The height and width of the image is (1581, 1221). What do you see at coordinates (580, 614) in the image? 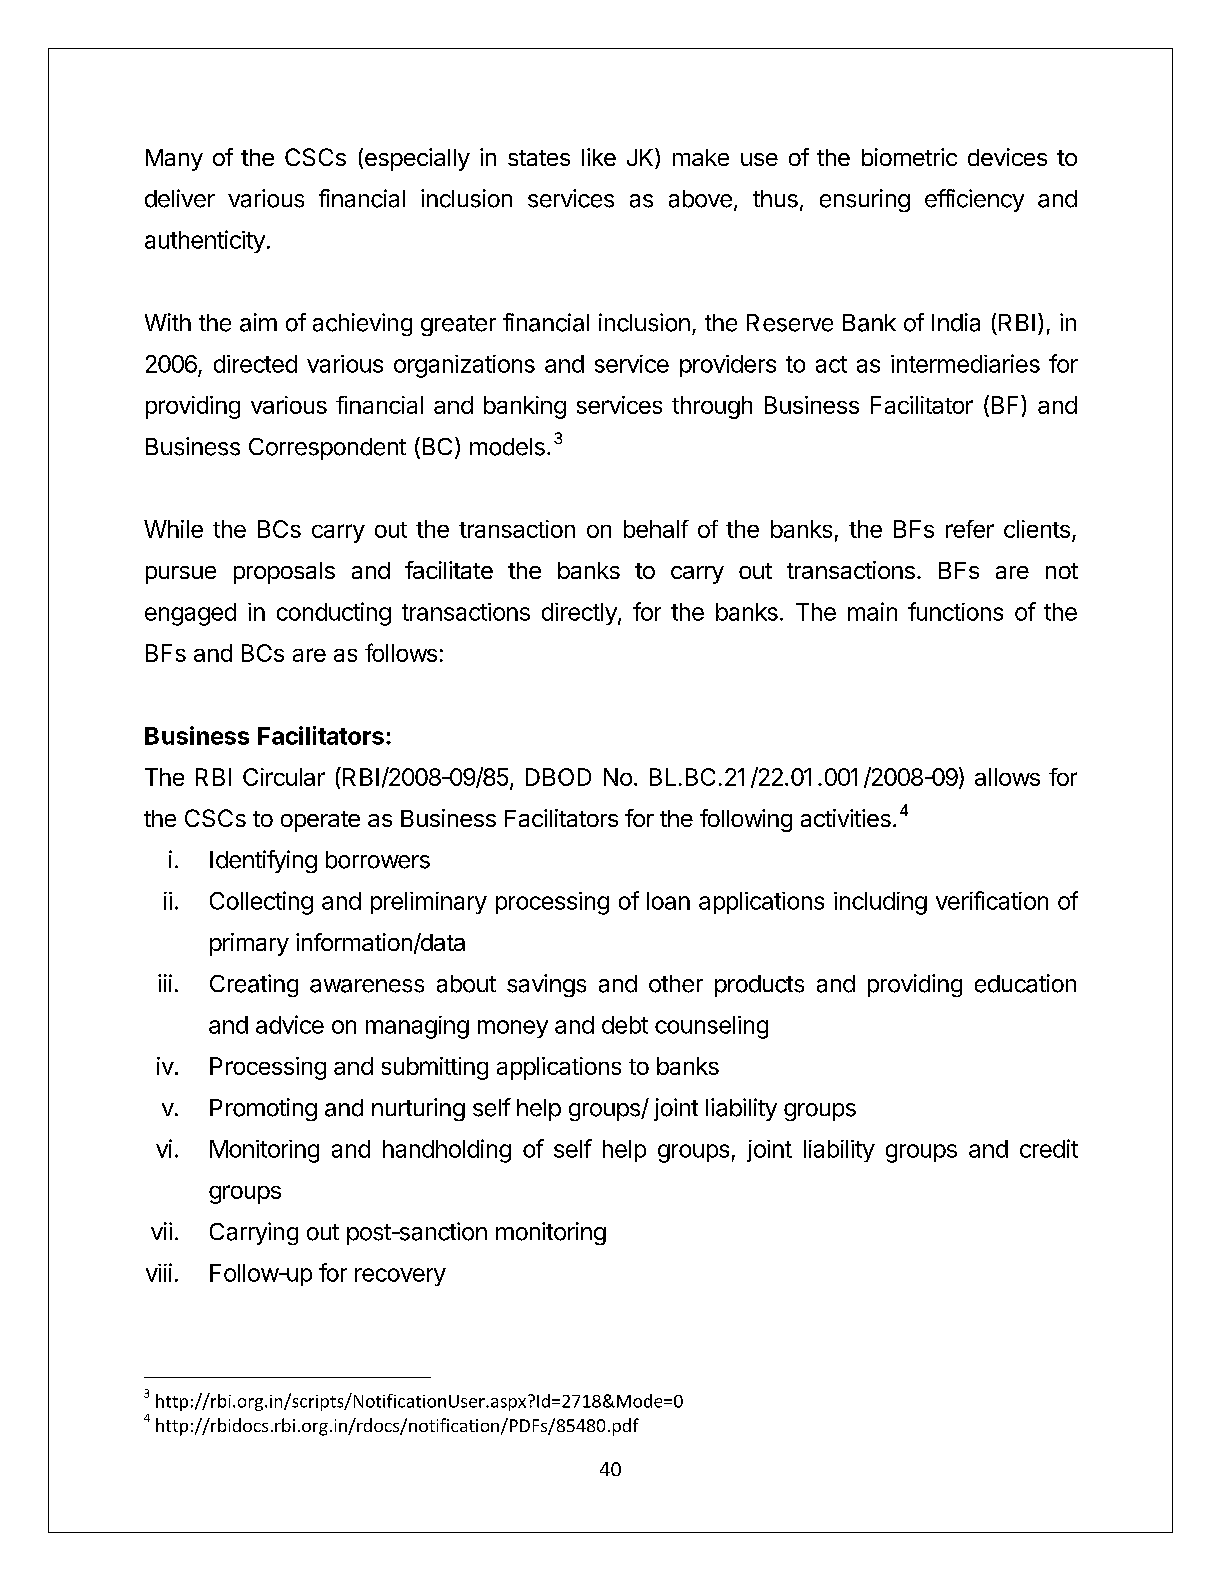
I see `directly` at bounding box center [580, 614].
